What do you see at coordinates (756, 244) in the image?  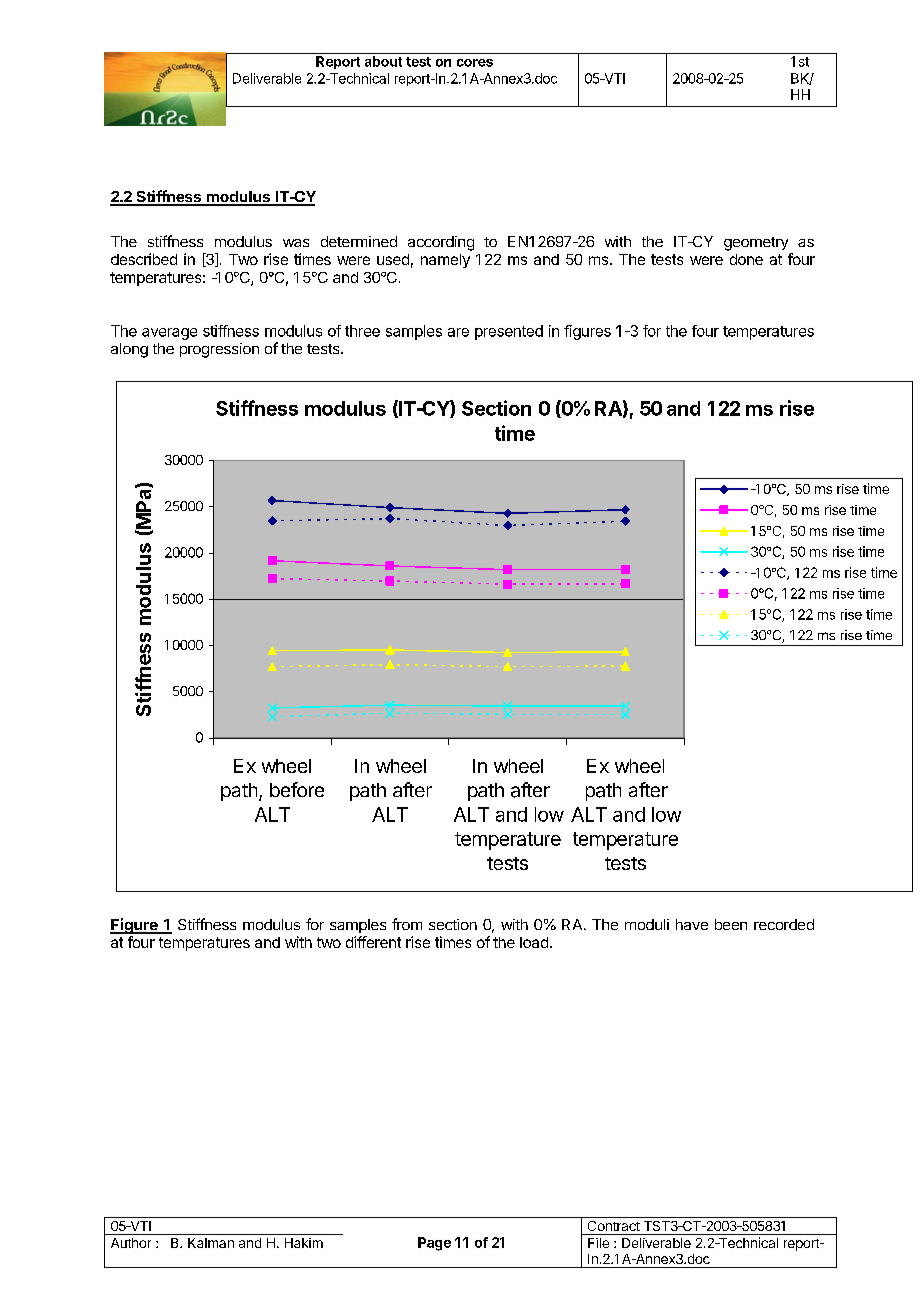 I see `geometry` at bounding box center [756, 244].
